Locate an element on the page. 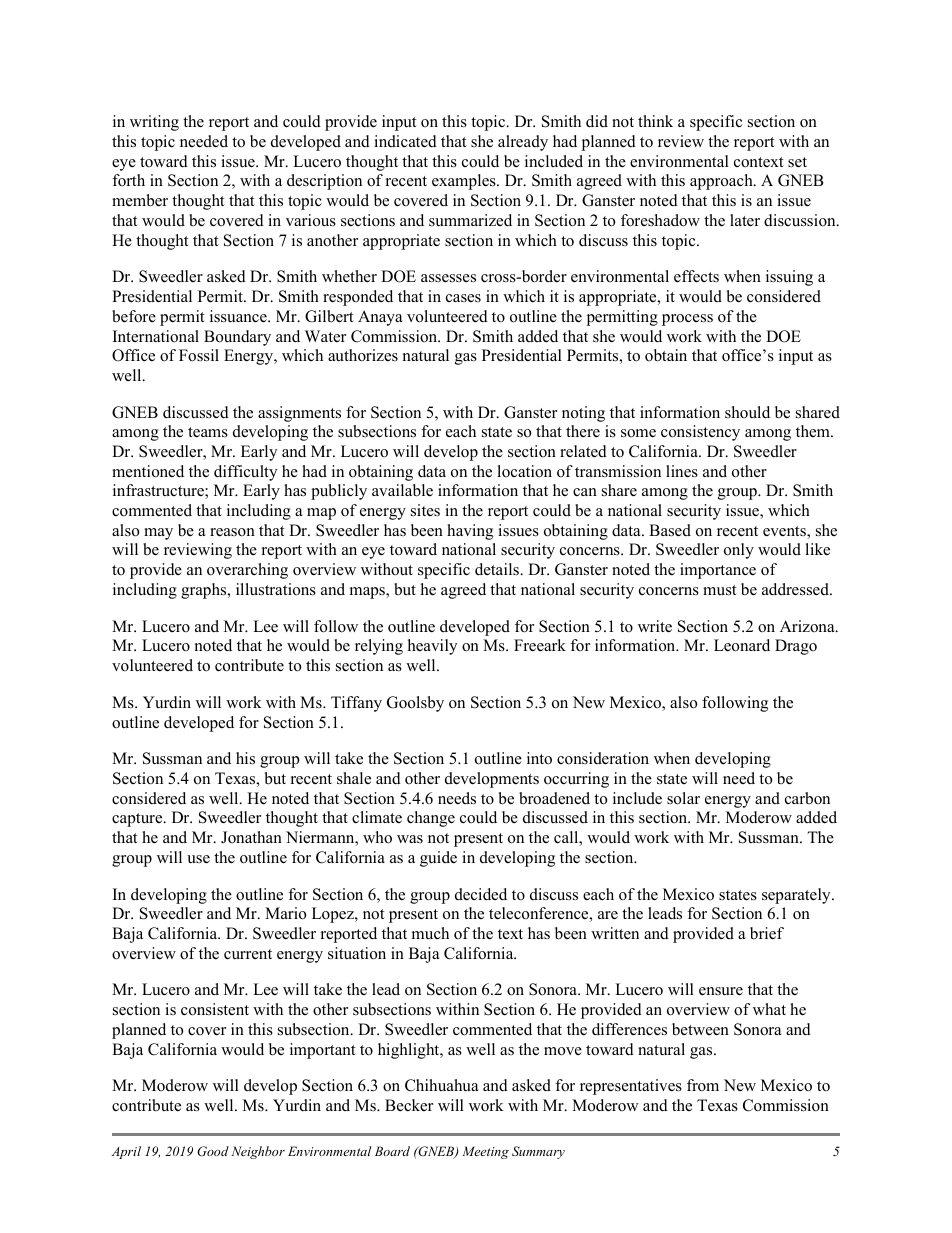  lines is located at coordinates (682, 471).
